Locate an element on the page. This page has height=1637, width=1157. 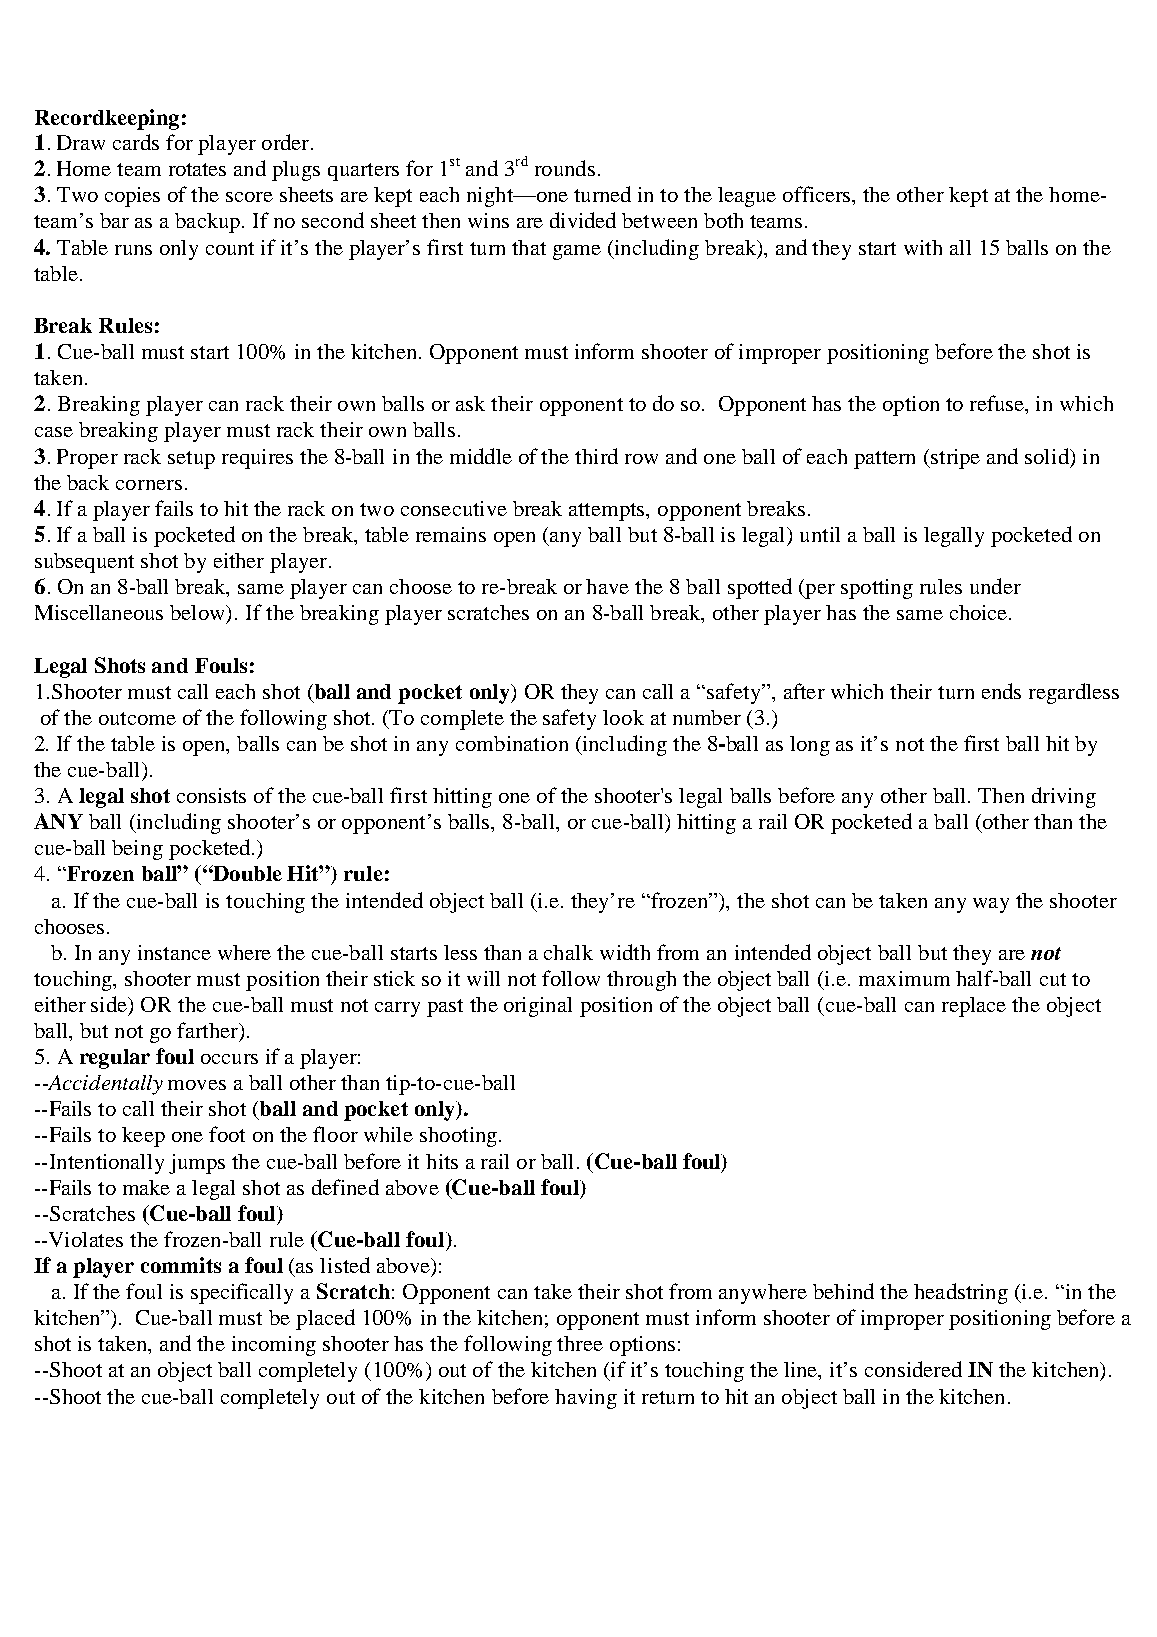
have is located at coordinates (607, 586).
